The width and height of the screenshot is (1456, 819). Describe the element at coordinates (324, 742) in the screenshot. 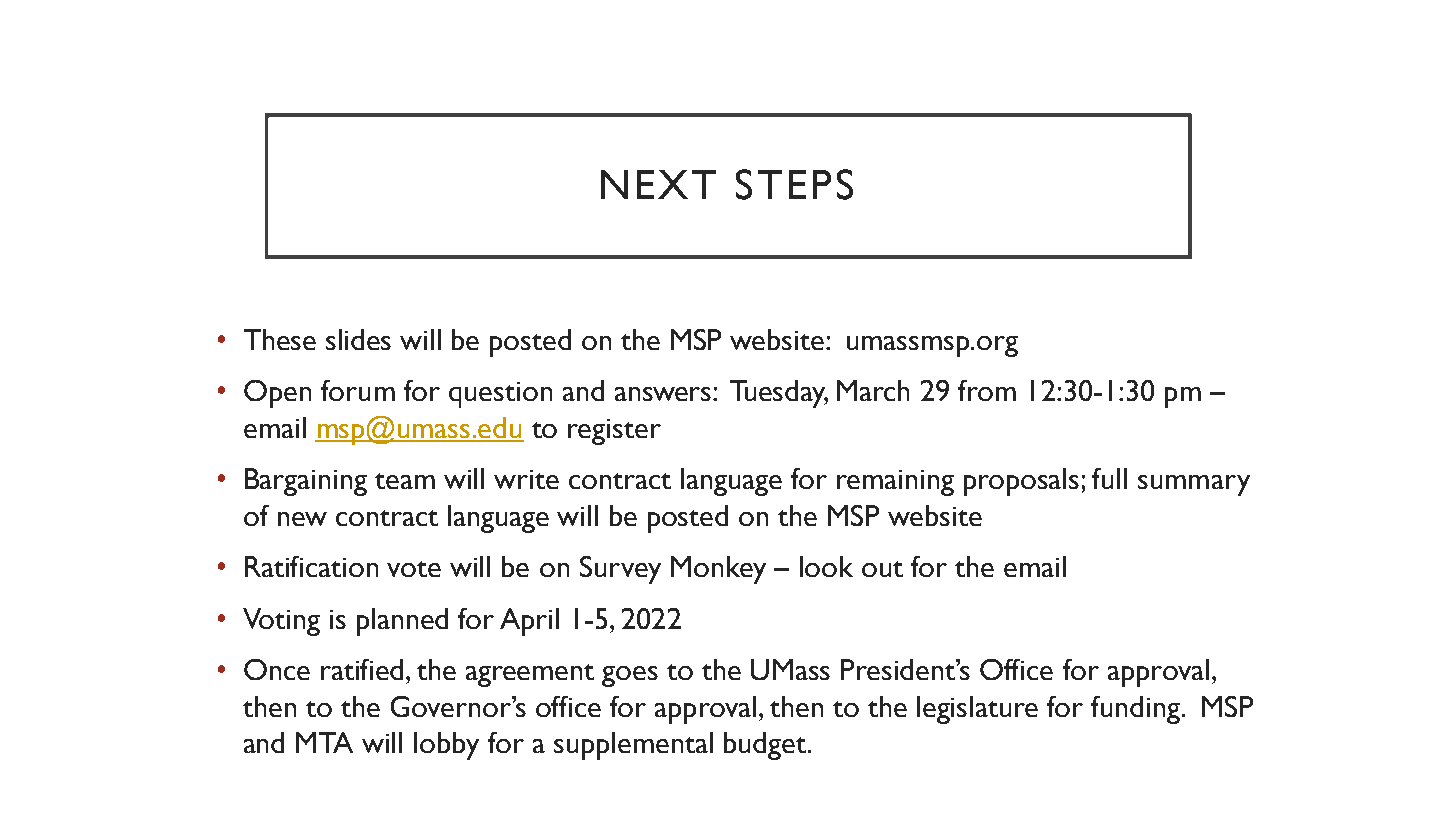

I see `MTA` at that location.
